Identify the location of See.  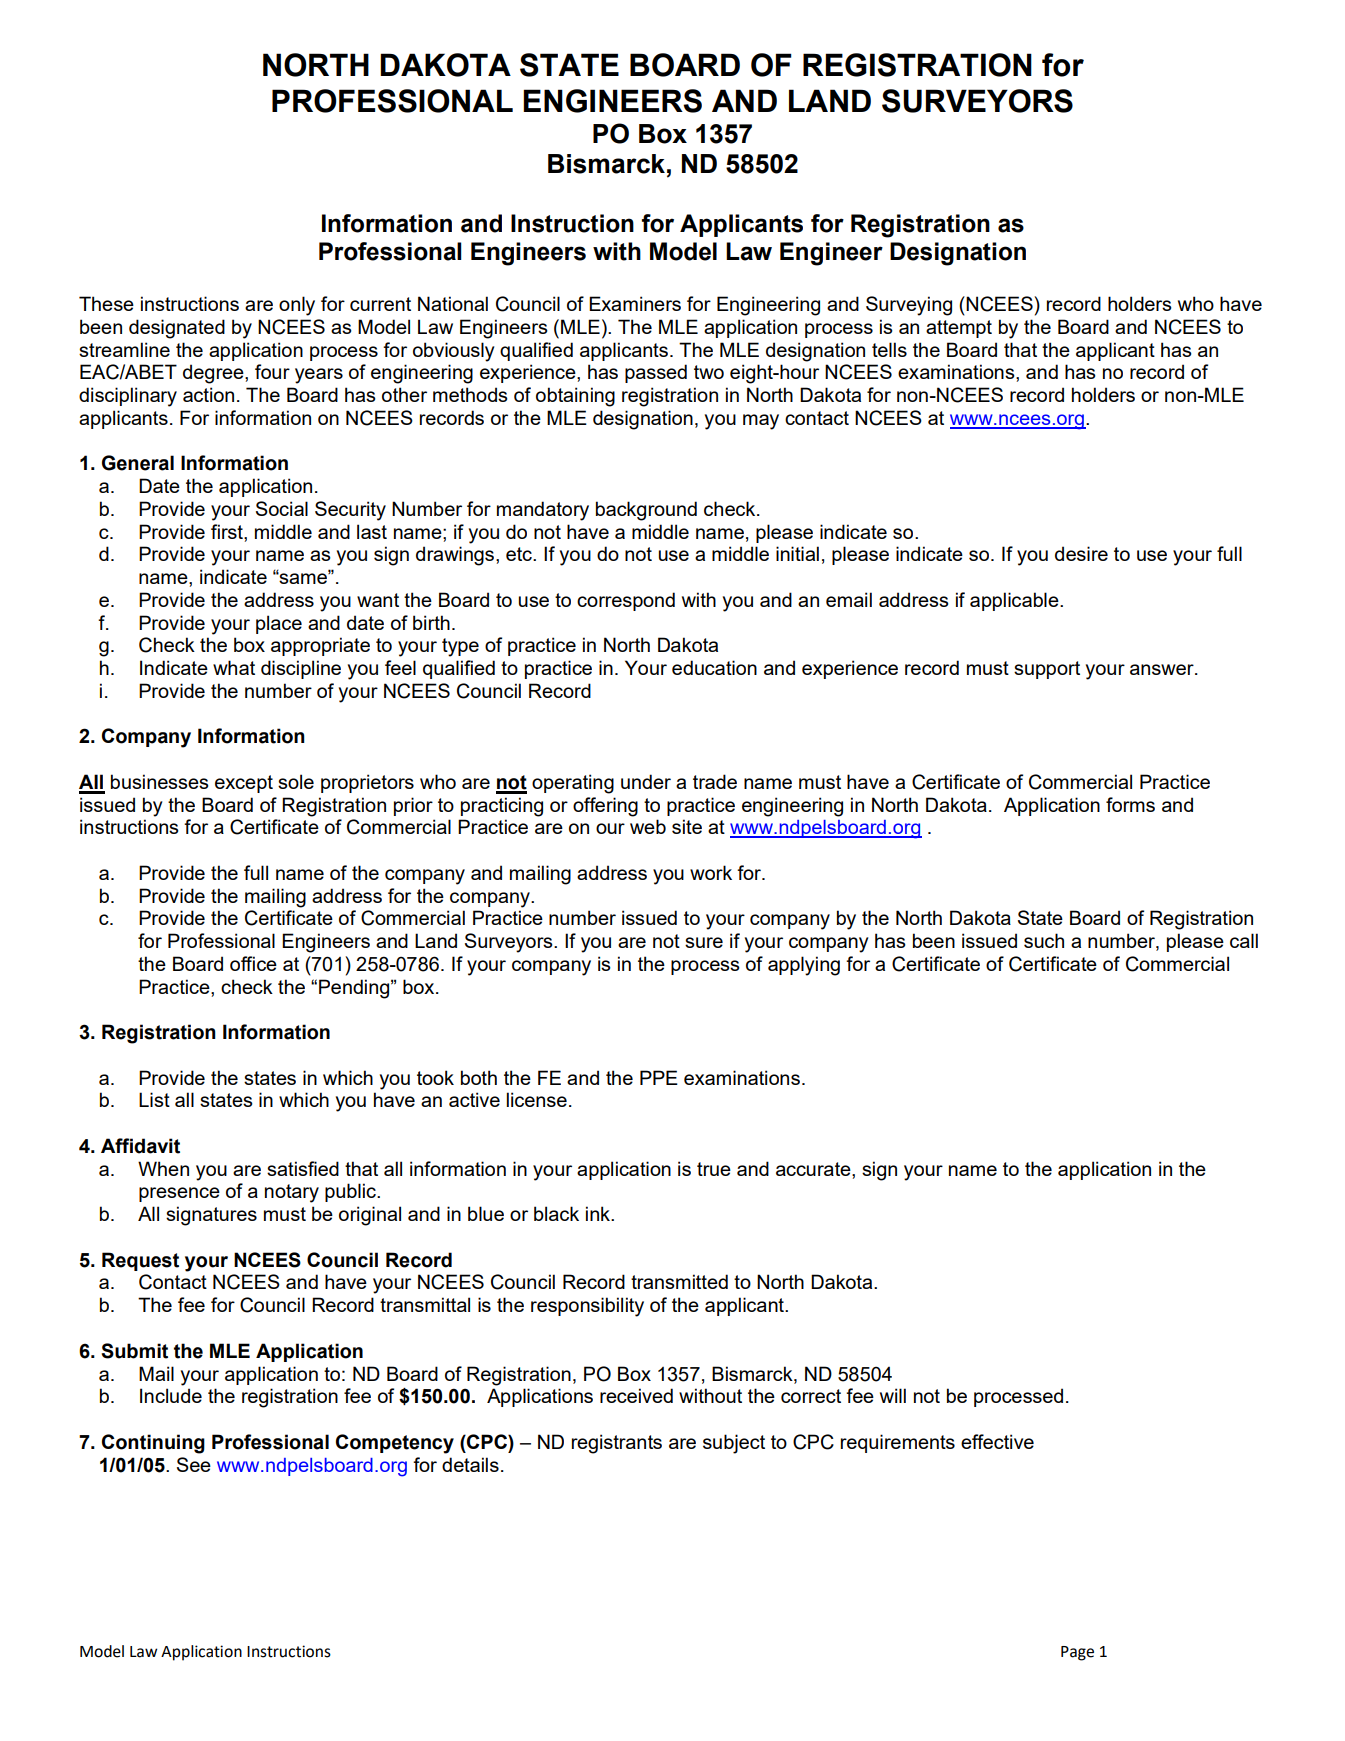
(194, 1464).
